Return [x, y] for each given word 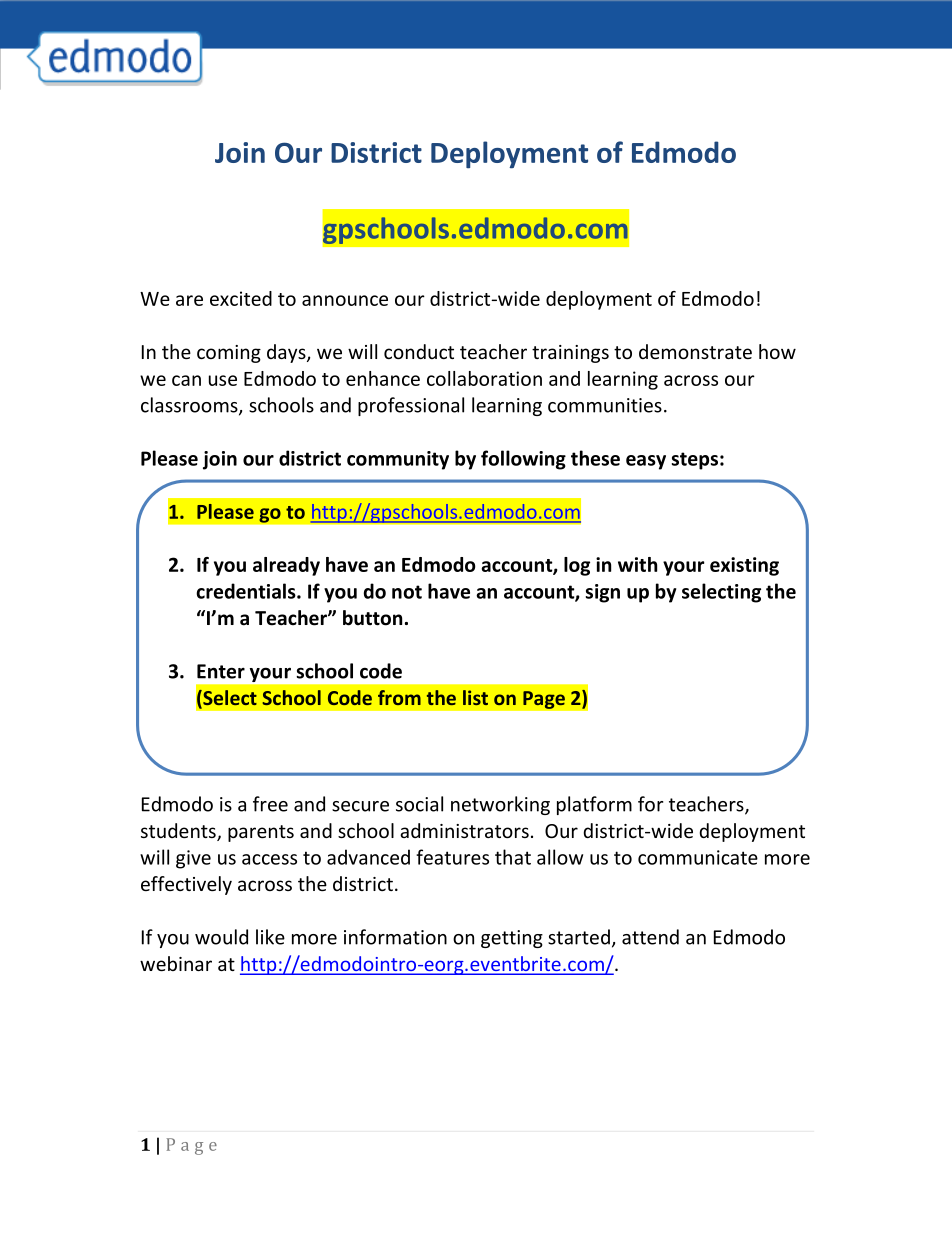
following [523, 460]
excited [241, 298]
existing [744, 566]
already [286, 566]
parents [261, 833]
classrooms [190, 406]
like [270, 937]
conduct [419, 351]
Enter [221, 671]
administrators [464, 830]
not [407, 592]
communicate [698, 857]
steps [695, 461]
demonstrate [695, 351]
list [475, 697]
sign [603, 593]
